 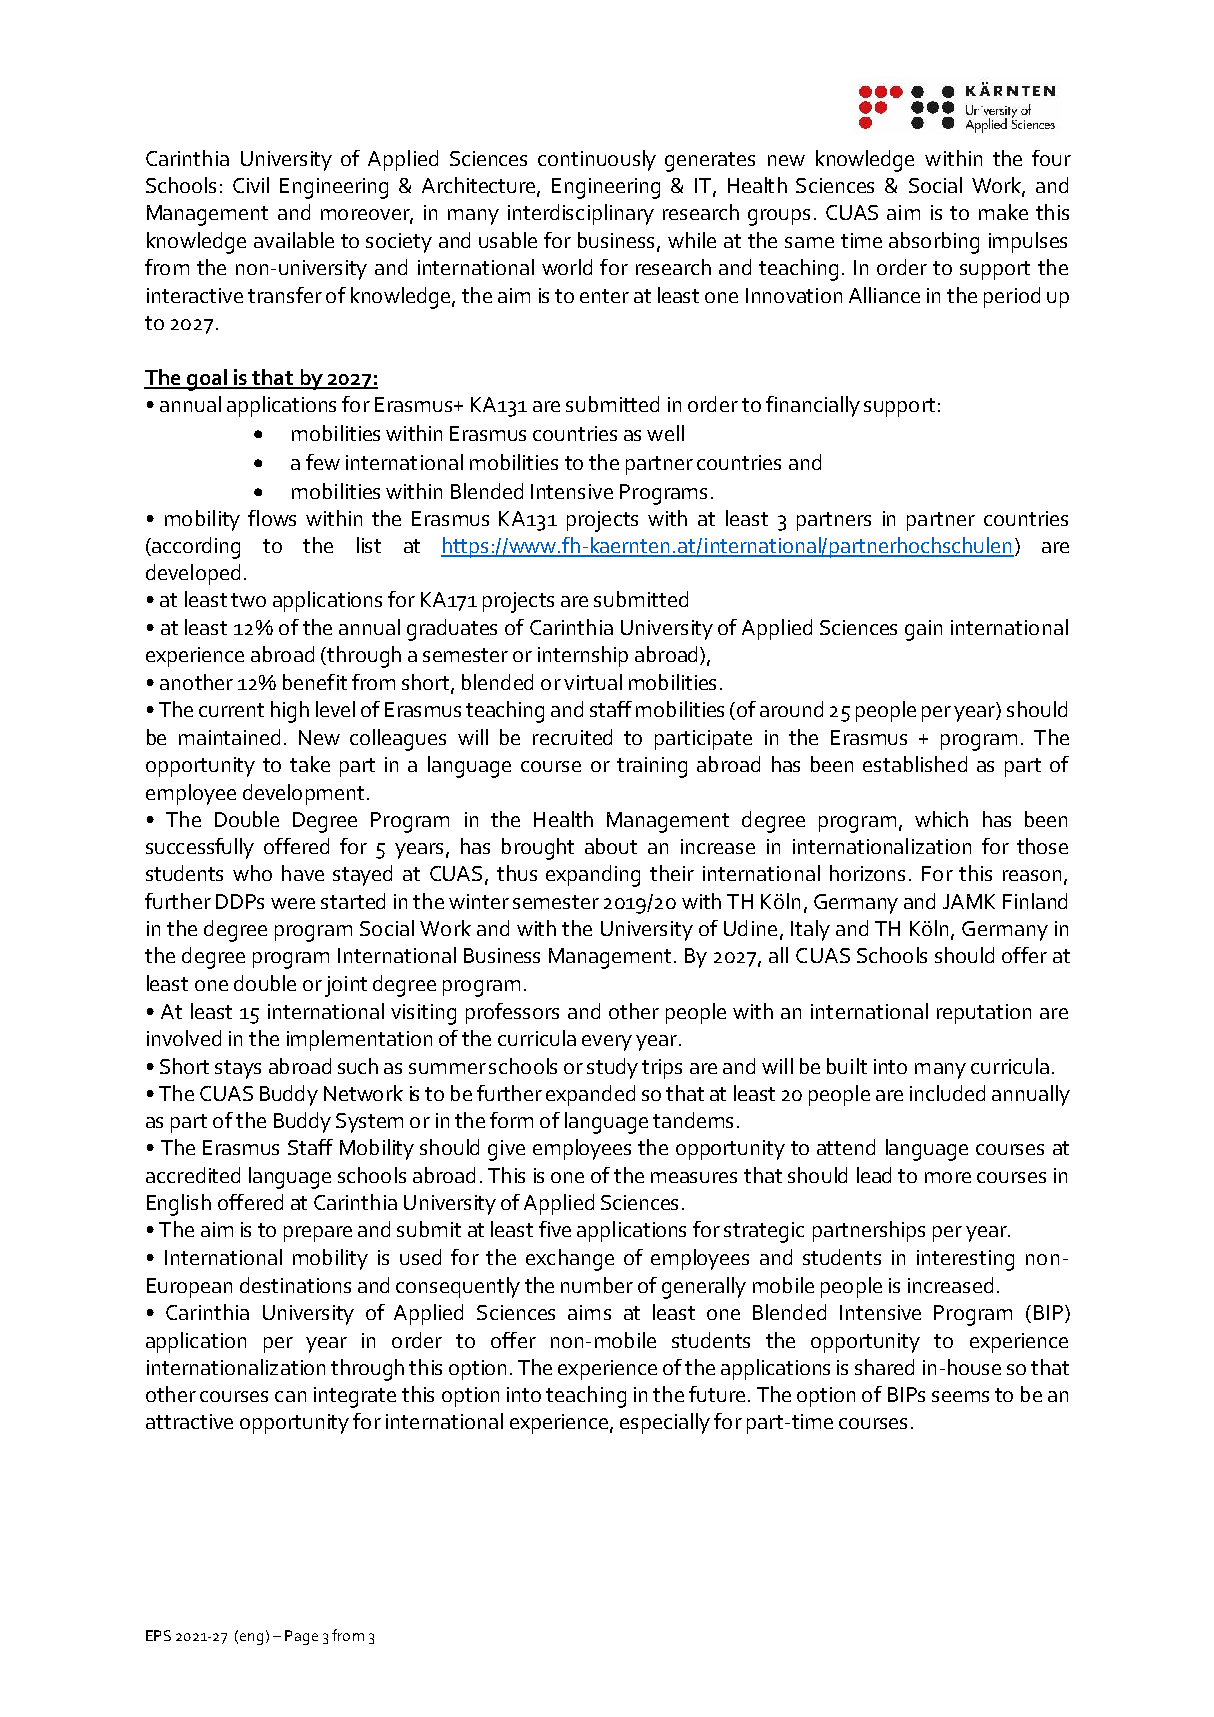 I want to click on Civil, so click(x=251, y=185).
